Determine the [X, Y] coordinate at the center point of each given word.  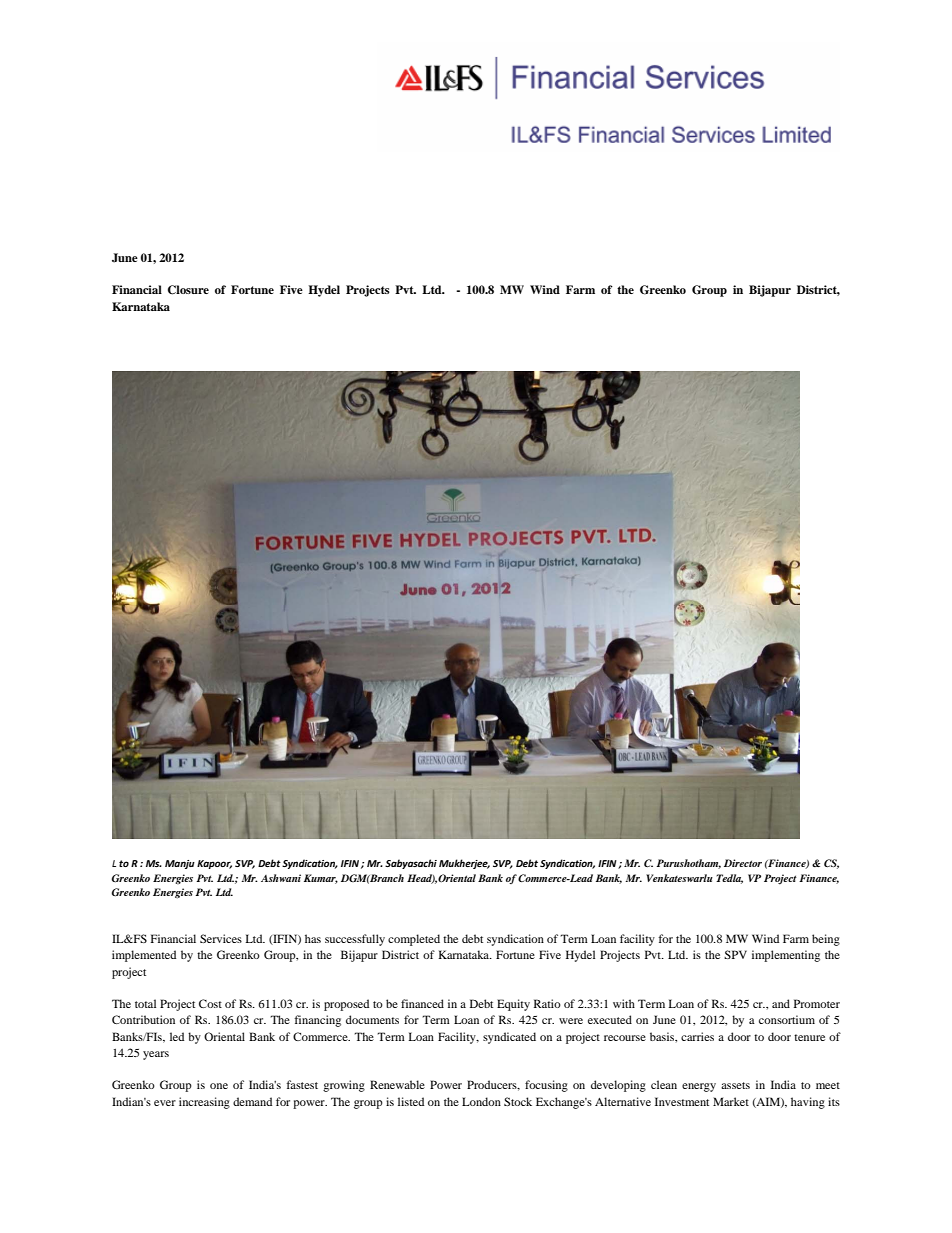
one [219, 1086]
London [481, 1101]
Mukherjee [464, 864]
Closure [188, 290]
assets [735, 1085]
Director [743, 863]
